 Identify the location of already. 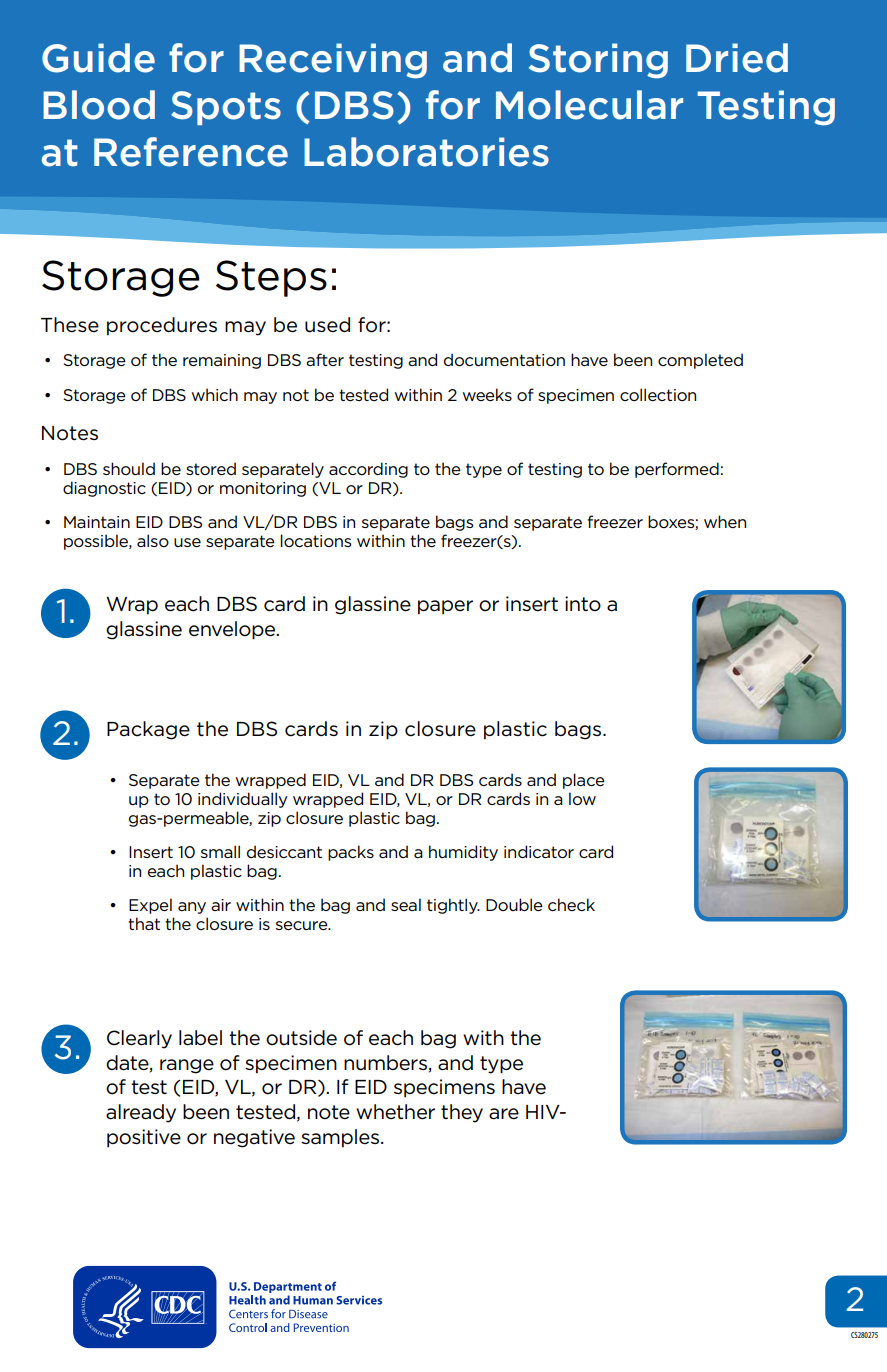
(141, 1113).
